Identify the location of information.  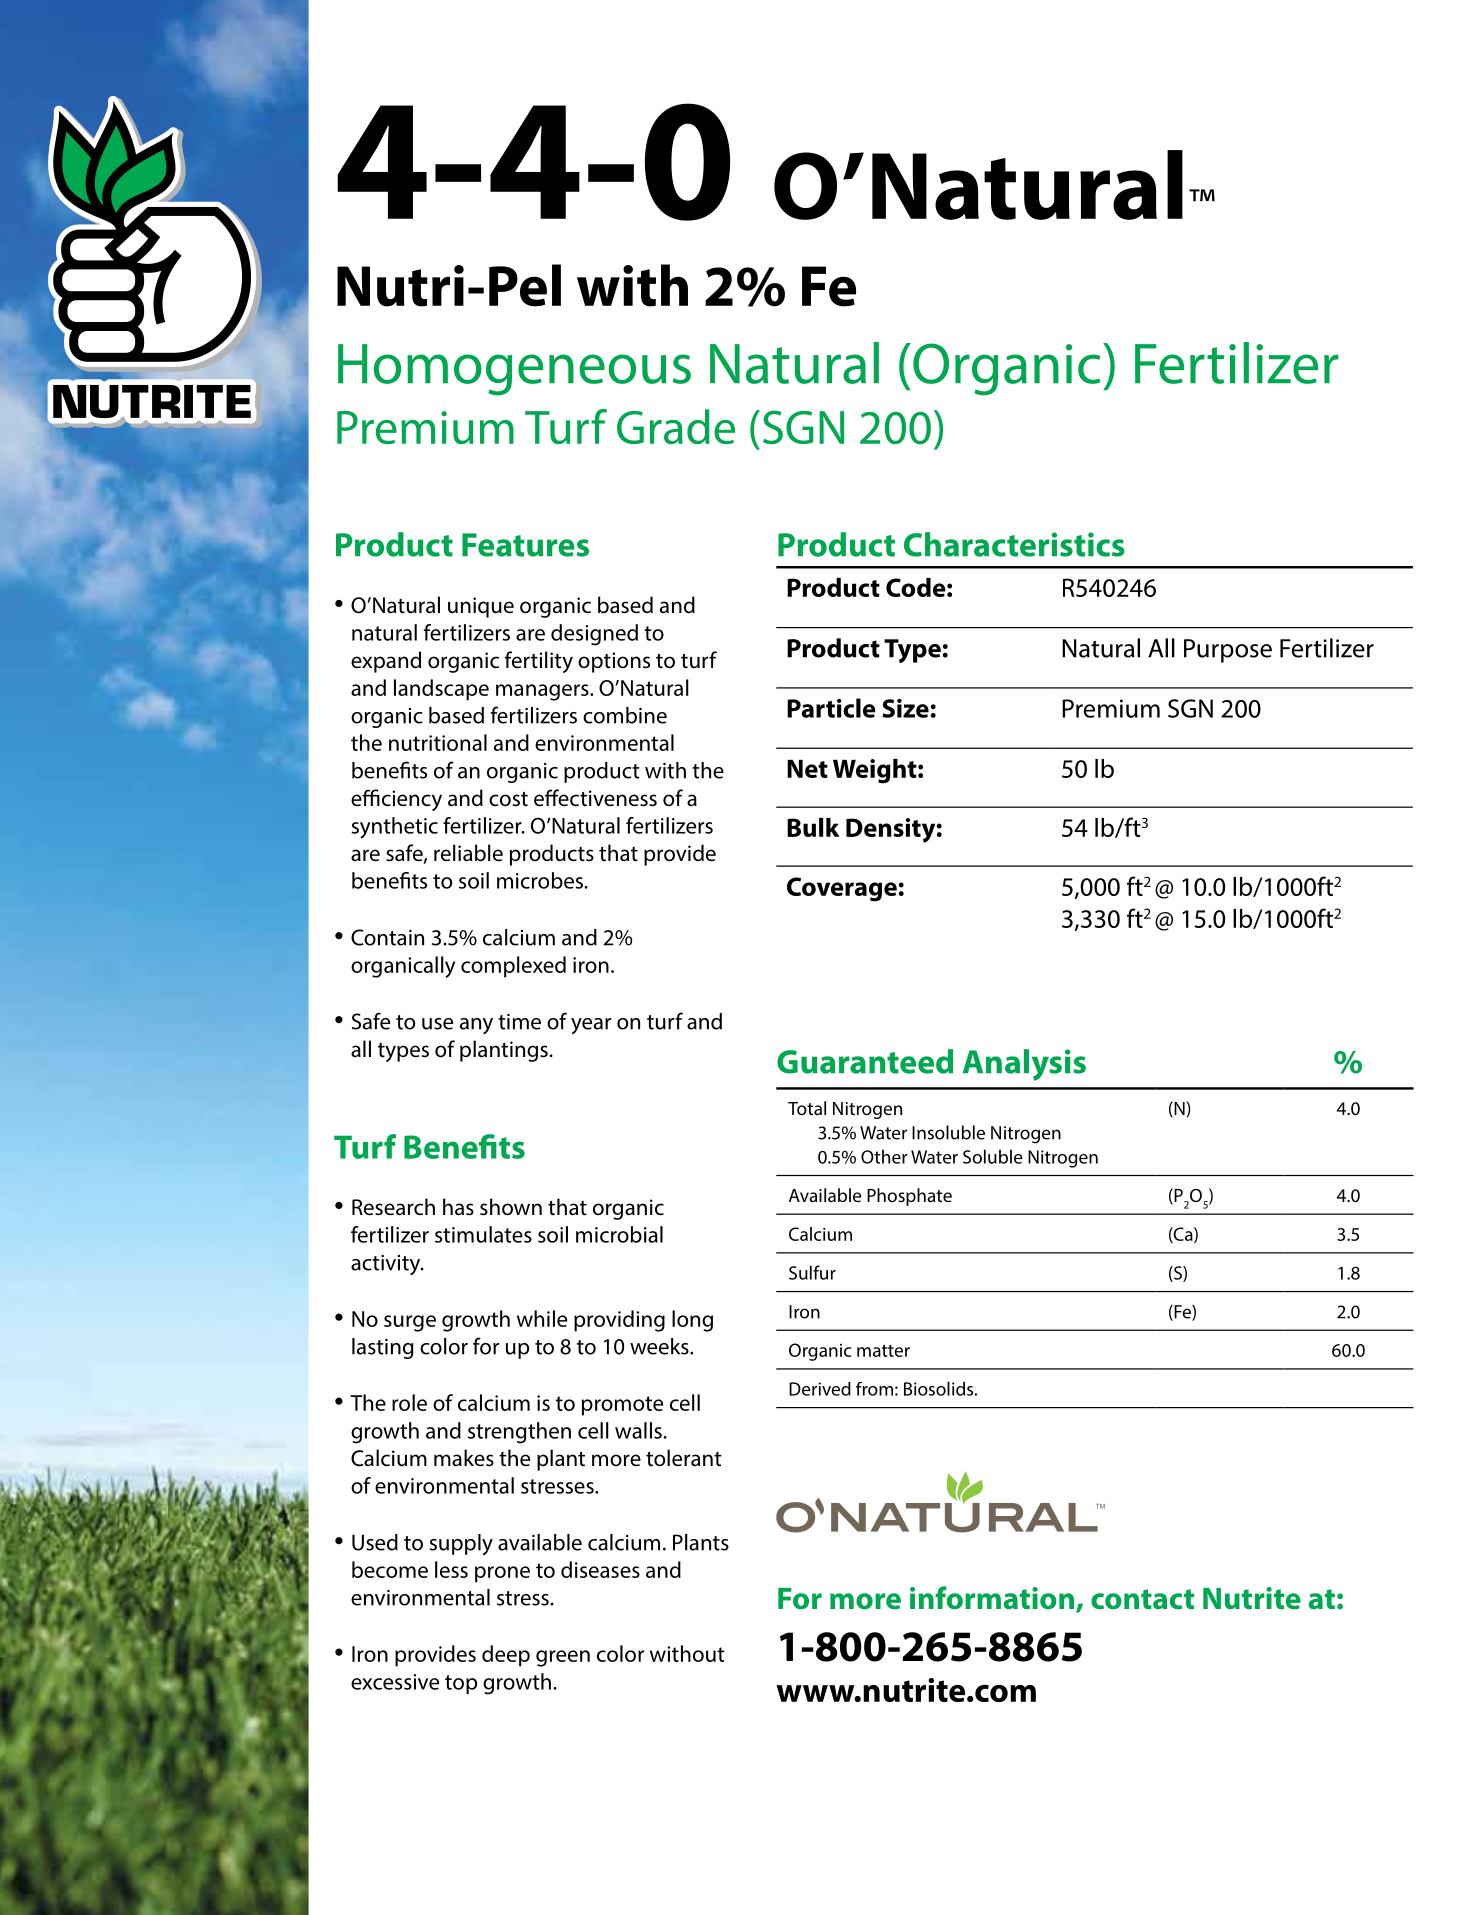
(992, 1598).
